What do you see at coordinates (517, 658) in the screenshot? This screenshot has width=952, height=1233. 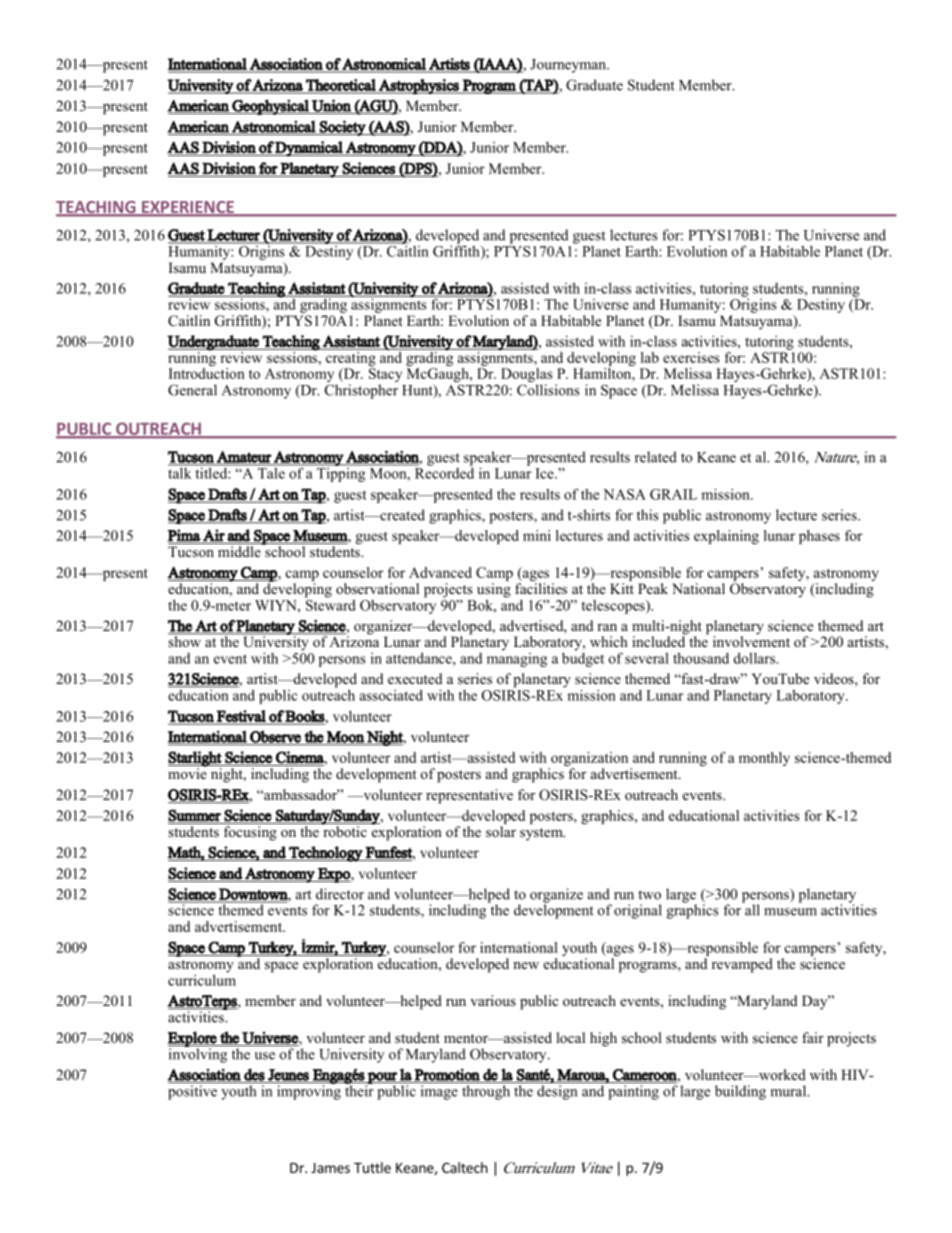 I see `managing` at bounding box center [517, 658].
